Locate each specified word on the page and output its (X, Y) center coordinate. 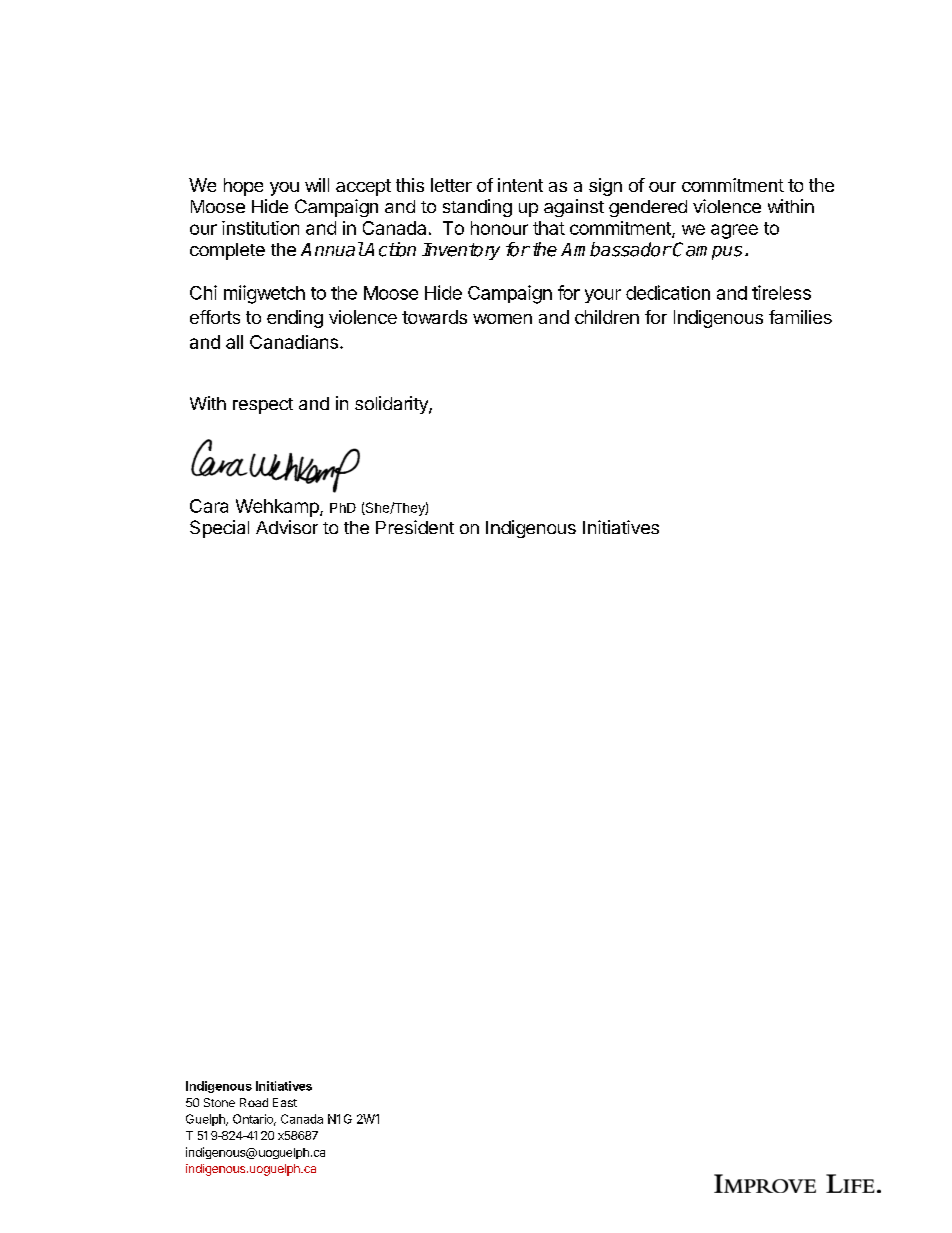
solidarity (392, 405)
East (285, 1102)
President (415, 527)
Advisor (287, 527)
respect (263, 406)
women (502, 319)
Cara (209, 506)
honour (499, 228)
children (607, 317)
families (800, 317)
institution (260, 228)
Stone (219, 1102)
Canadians (294, 342)
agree (734, 231)
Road (254, 1102)
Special (219, 529)
